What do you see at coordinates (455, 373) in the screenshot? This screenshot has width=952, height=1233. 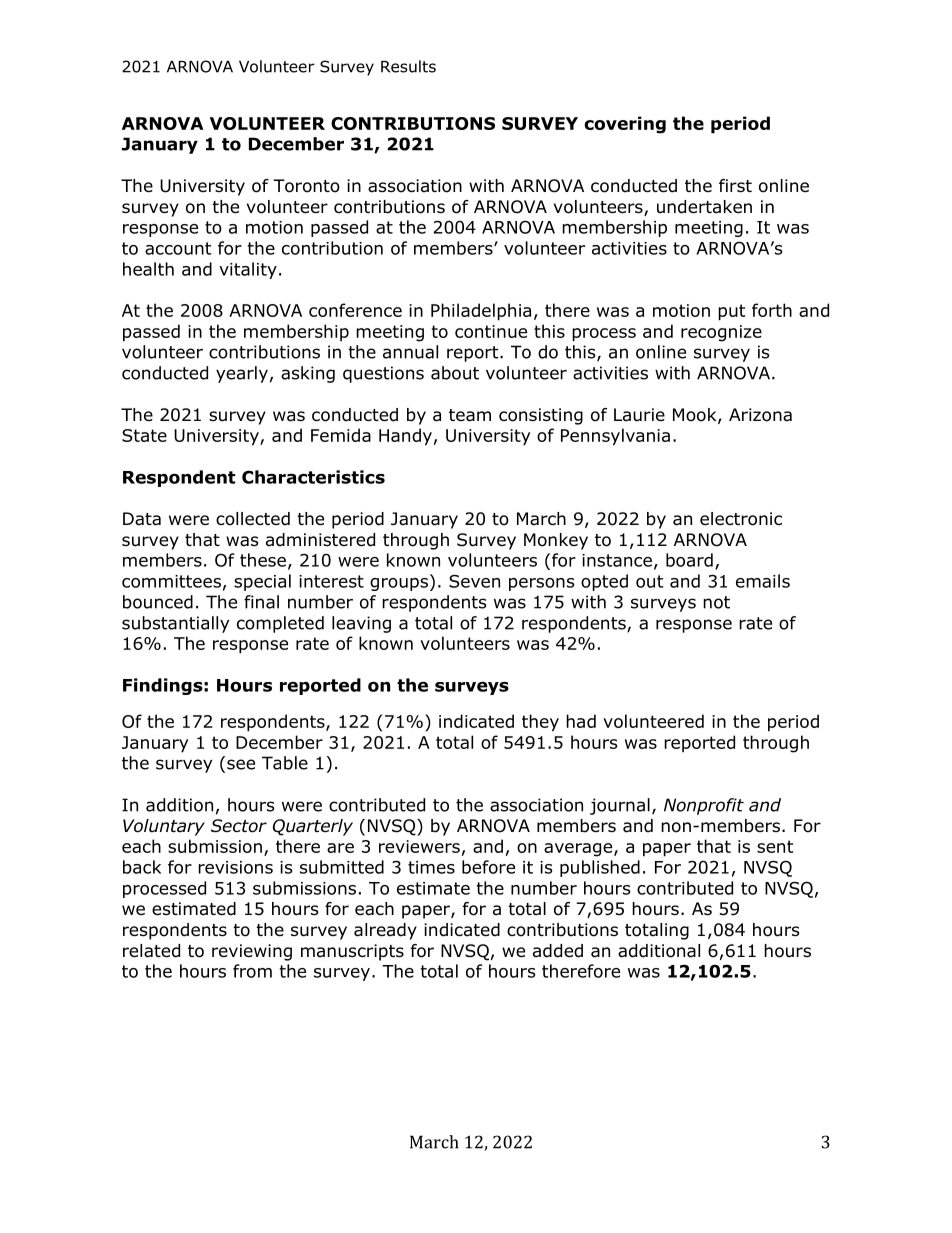 I see `about` at bounding box center [455, 373].
